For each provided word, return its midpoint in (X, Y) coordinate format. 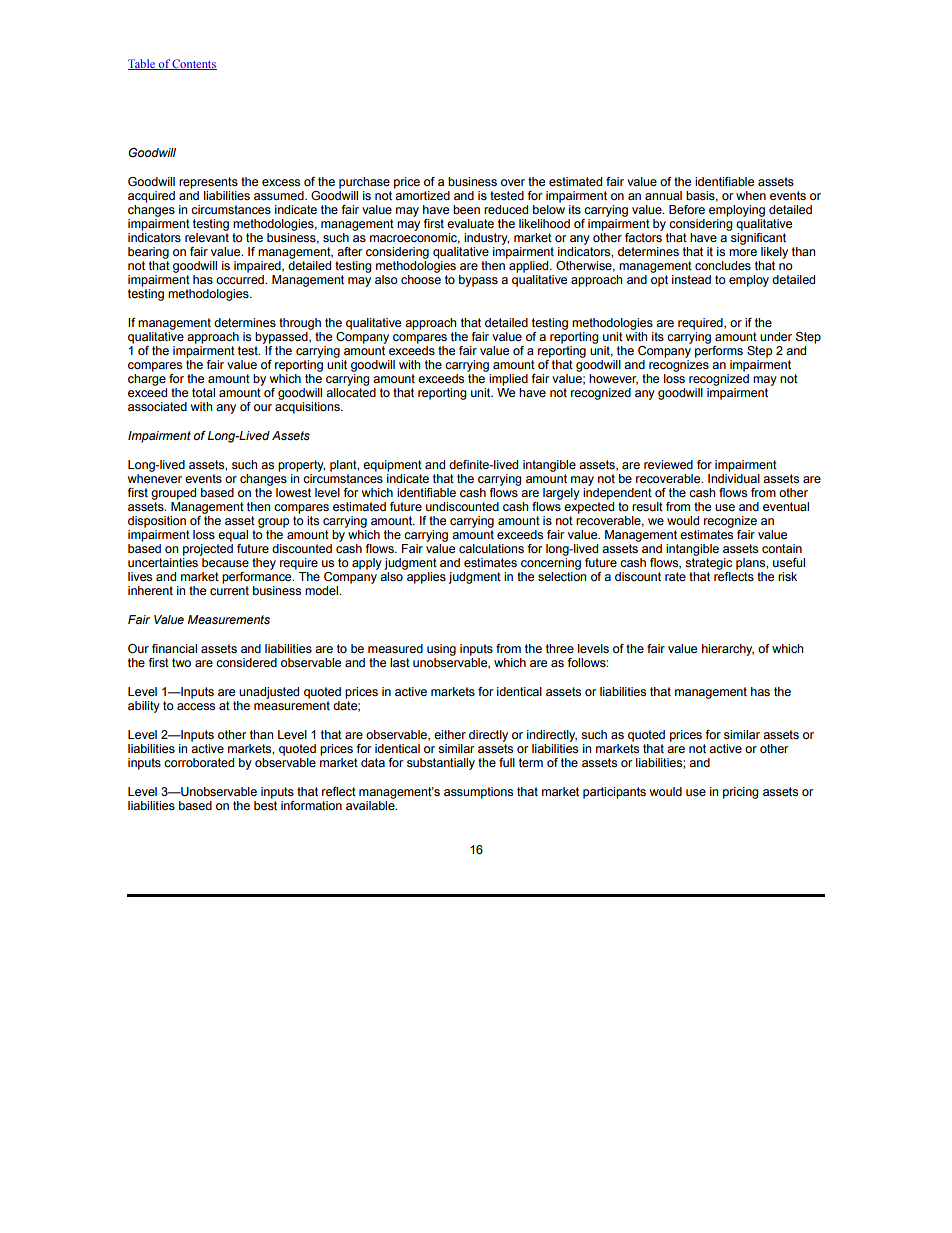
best (265, 804)
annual (663, 195)
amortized (422, 194)
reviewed (668, 464)
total (203, 392)
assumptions (478, 793)
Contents (194, 64)
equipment (392, 466)
